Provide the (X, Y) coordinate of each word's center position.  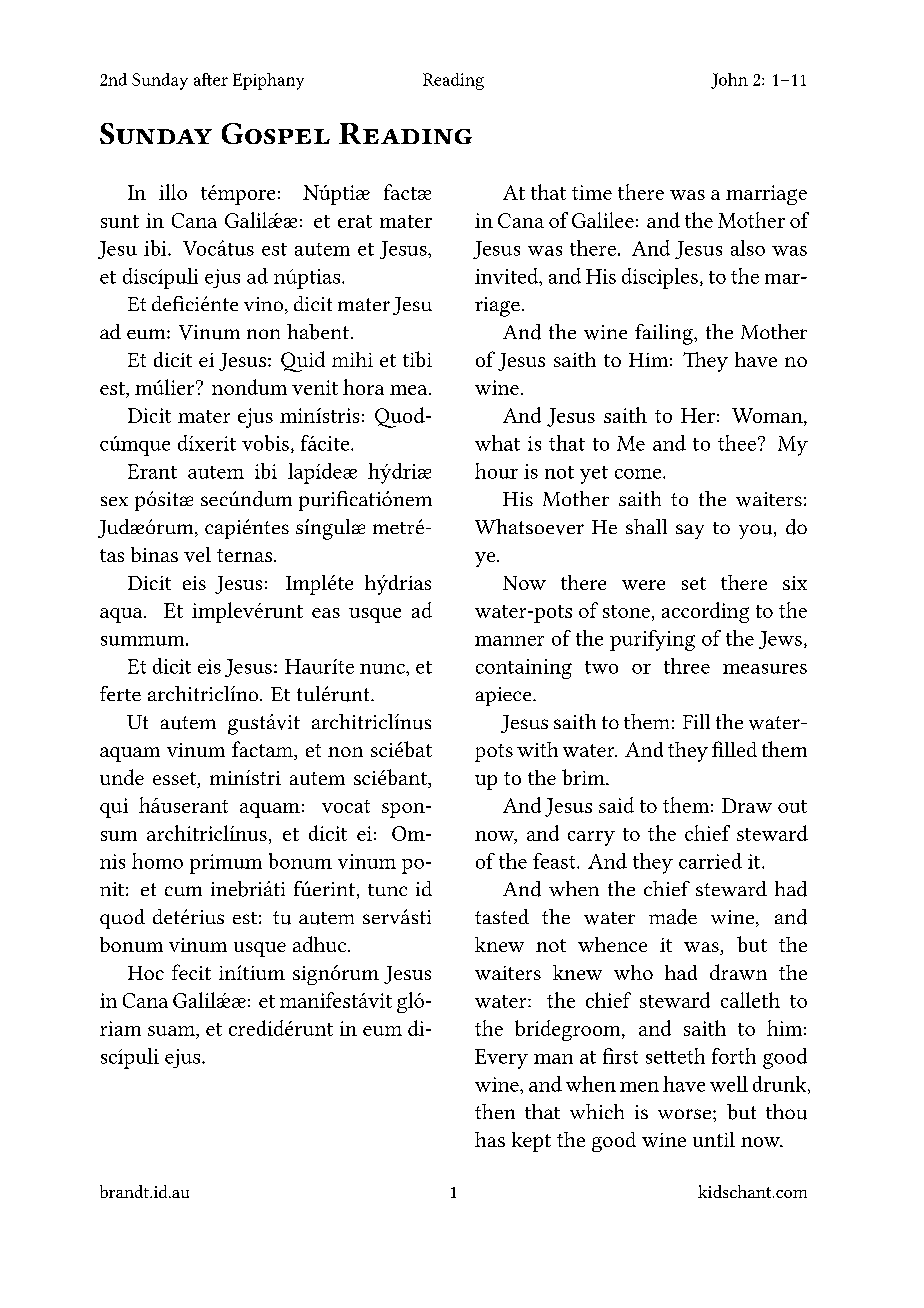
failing (665, 334)
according (705, 612)
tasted (502, 916)
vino (263, 304)
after (211, 79)
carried (710, 861)
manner (509, 641)
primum (226, 864)
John (729, 81)
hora (363, 387)
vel (197, 554)
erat (355, 221)
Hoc (146, 973)
